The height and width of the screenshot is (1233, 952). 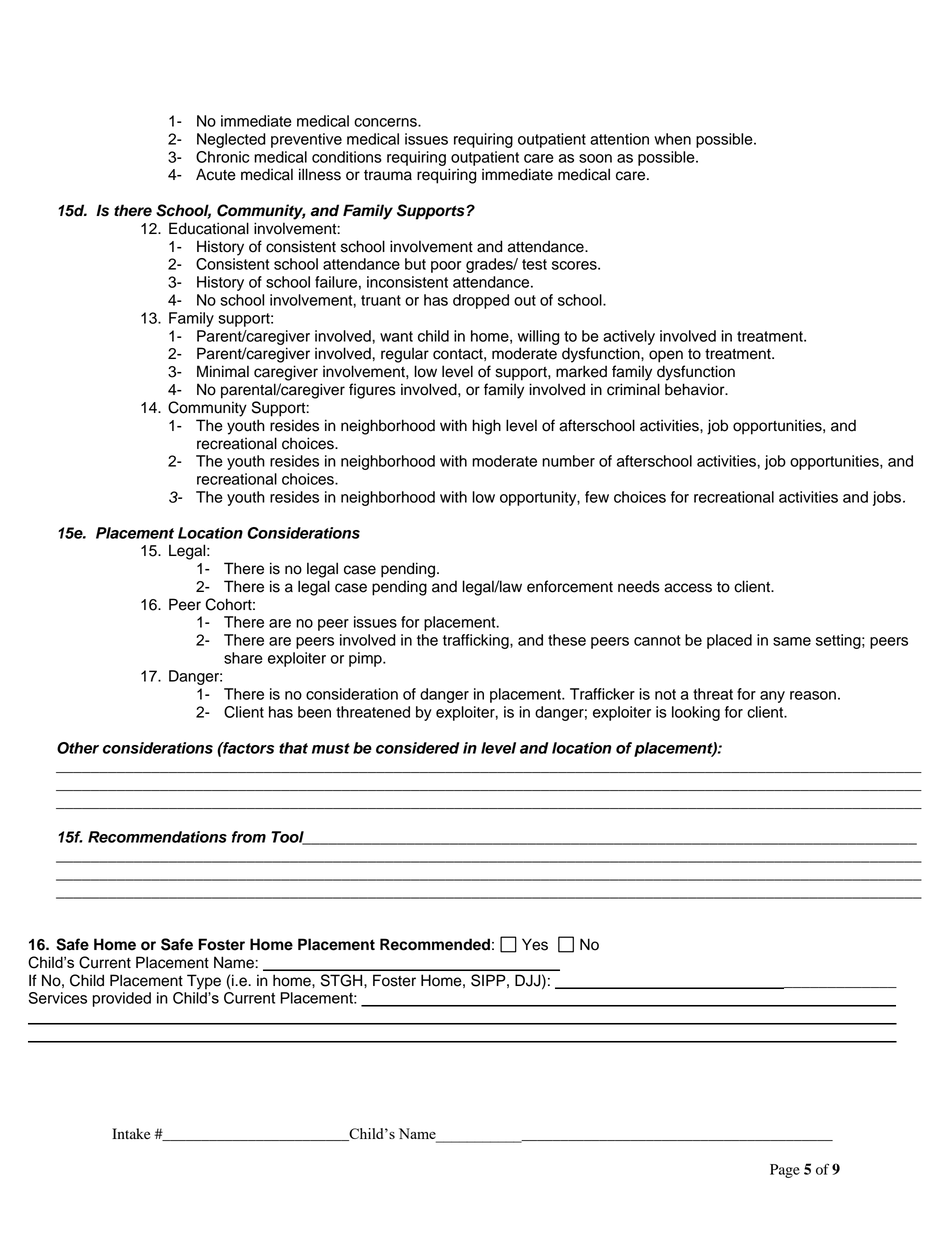 What do you see at coordinates (477, 641) in the screenshot?
I see `trafficking` at bounding box center [477, 641].
